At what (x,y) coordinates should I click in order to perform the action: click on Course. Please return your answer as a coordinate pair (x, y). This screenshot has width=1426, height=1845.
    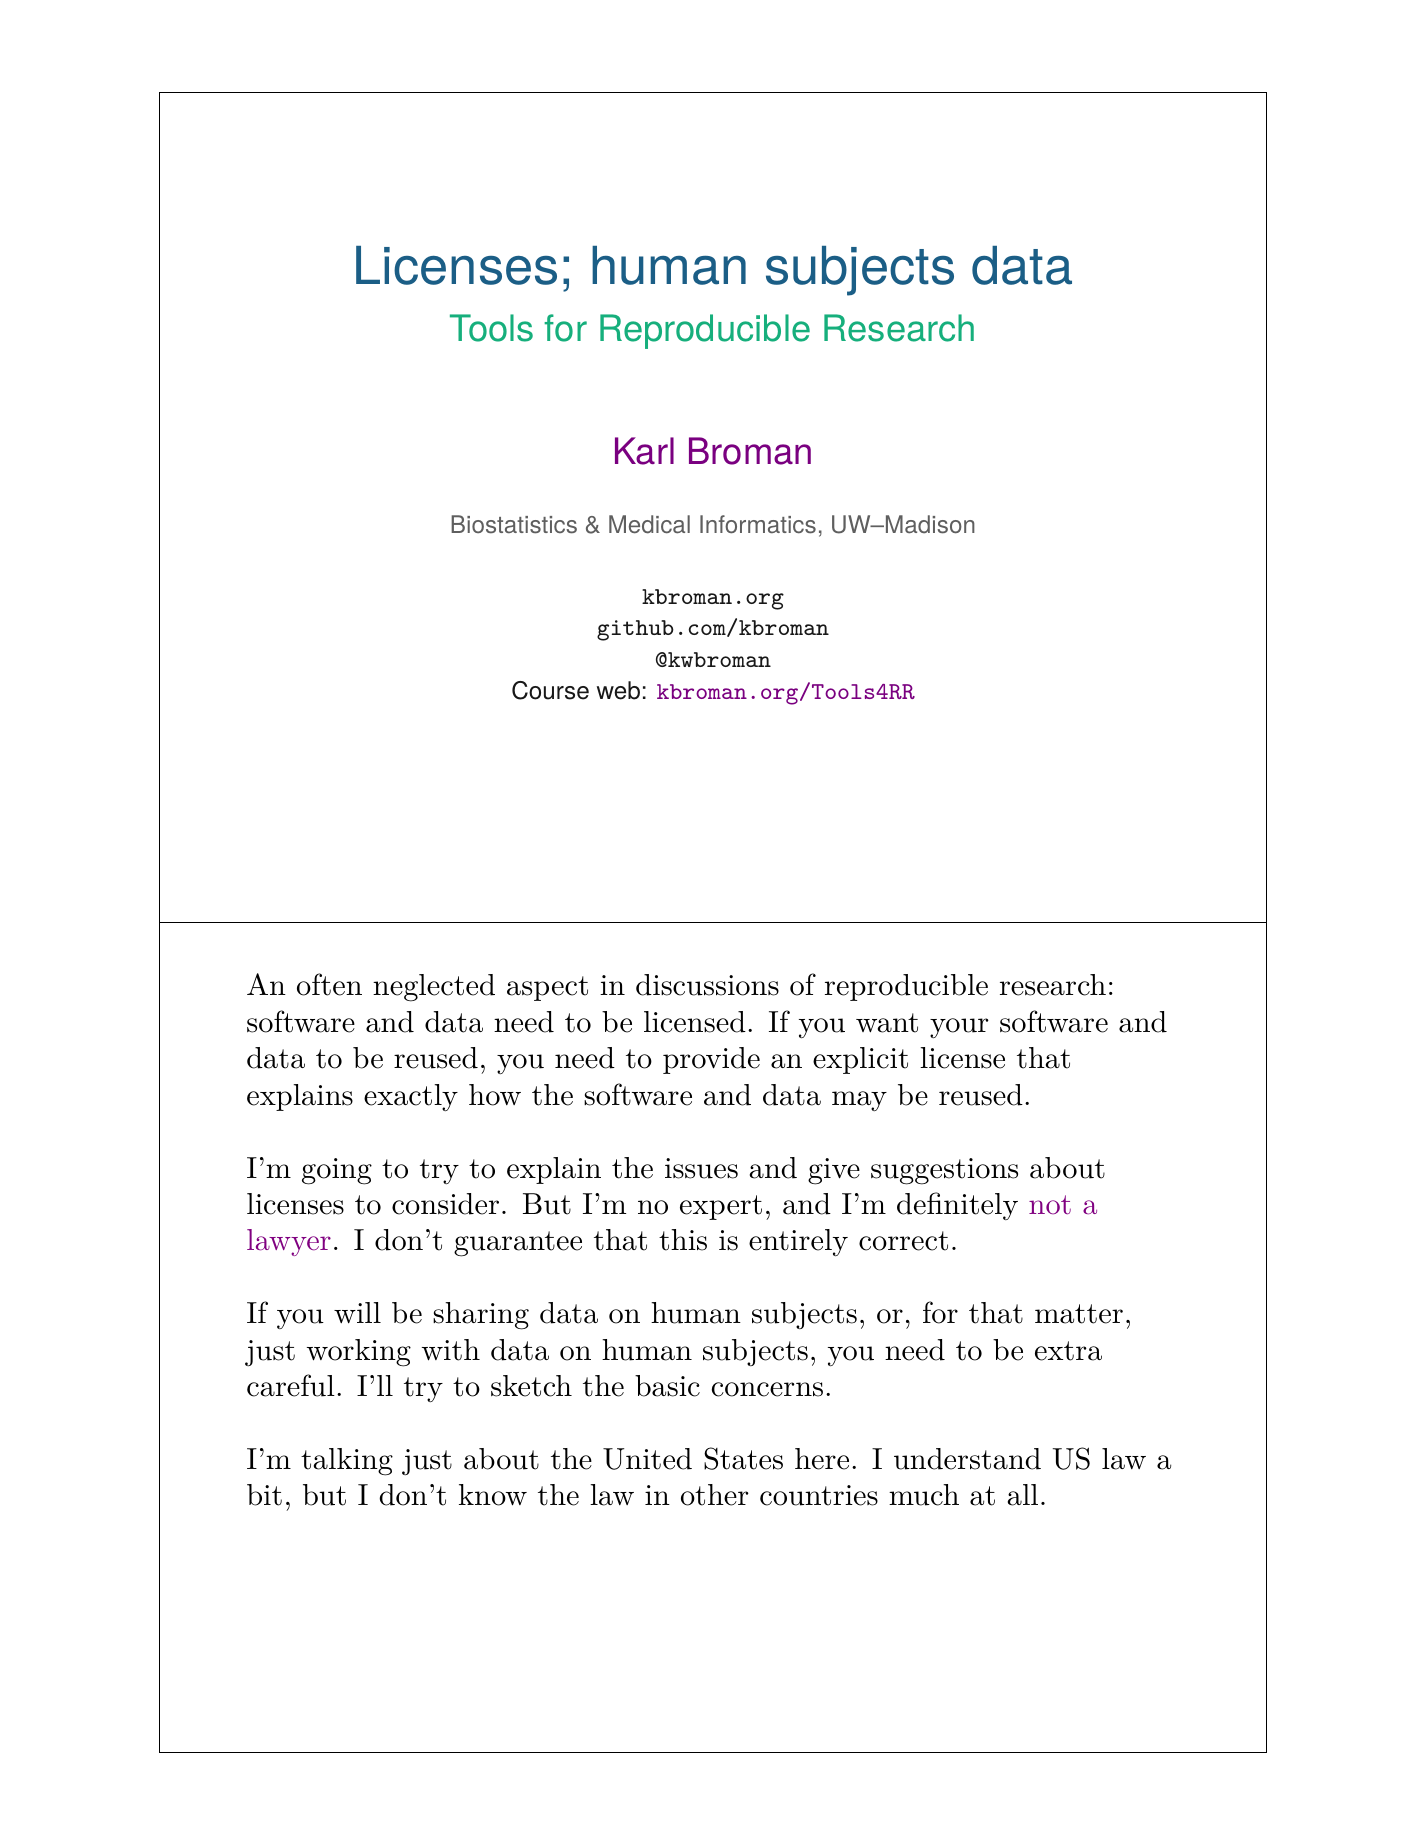
    Looking at the image, I should click on (550, 690).
